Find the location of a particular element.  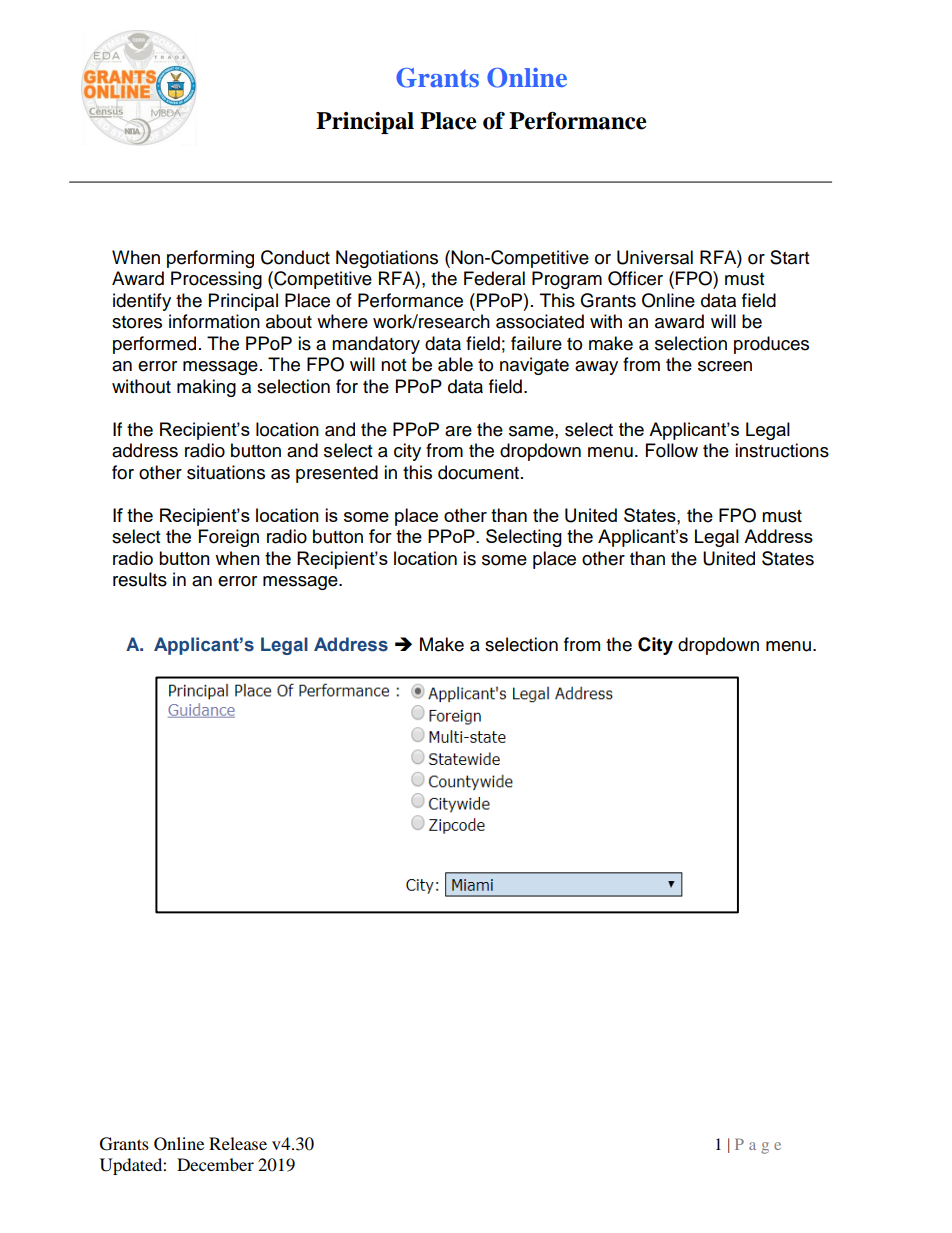

document is located at coordinates (480, 472).
